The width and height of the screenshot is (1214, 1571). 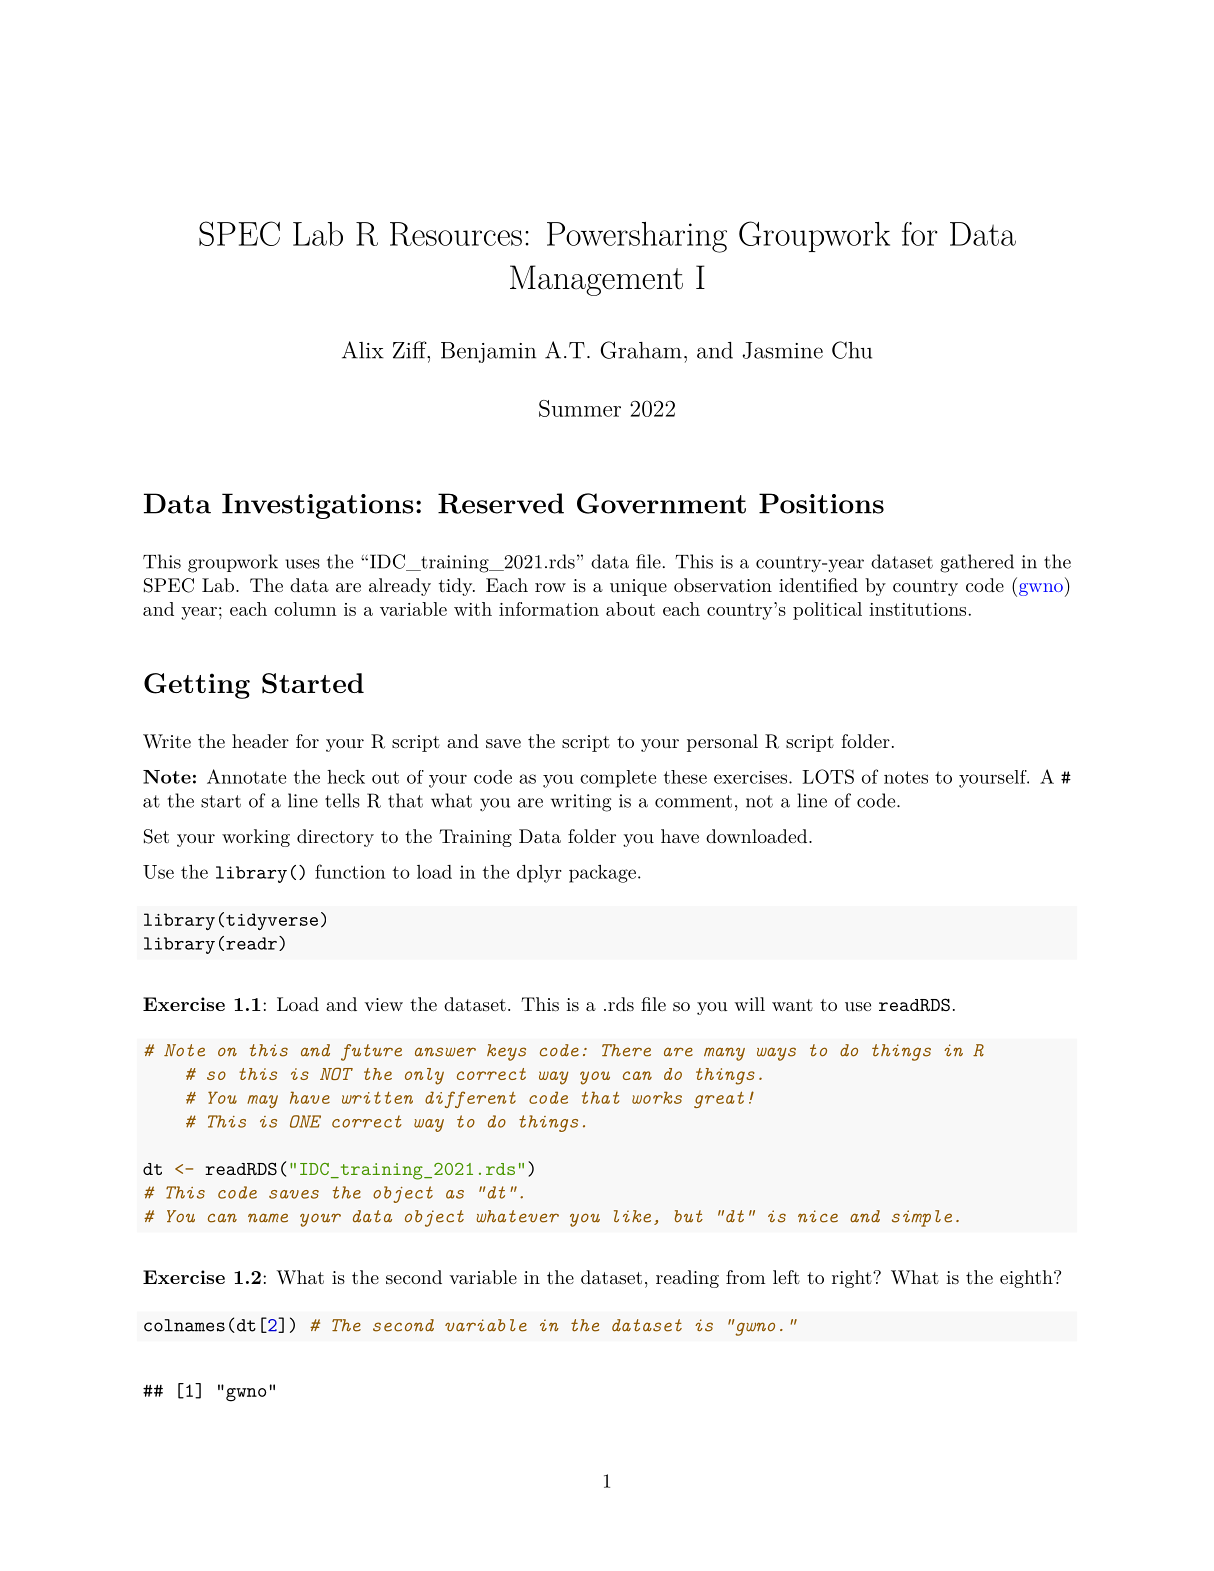 I want to click on Chu, so click(x=852, y=350).
